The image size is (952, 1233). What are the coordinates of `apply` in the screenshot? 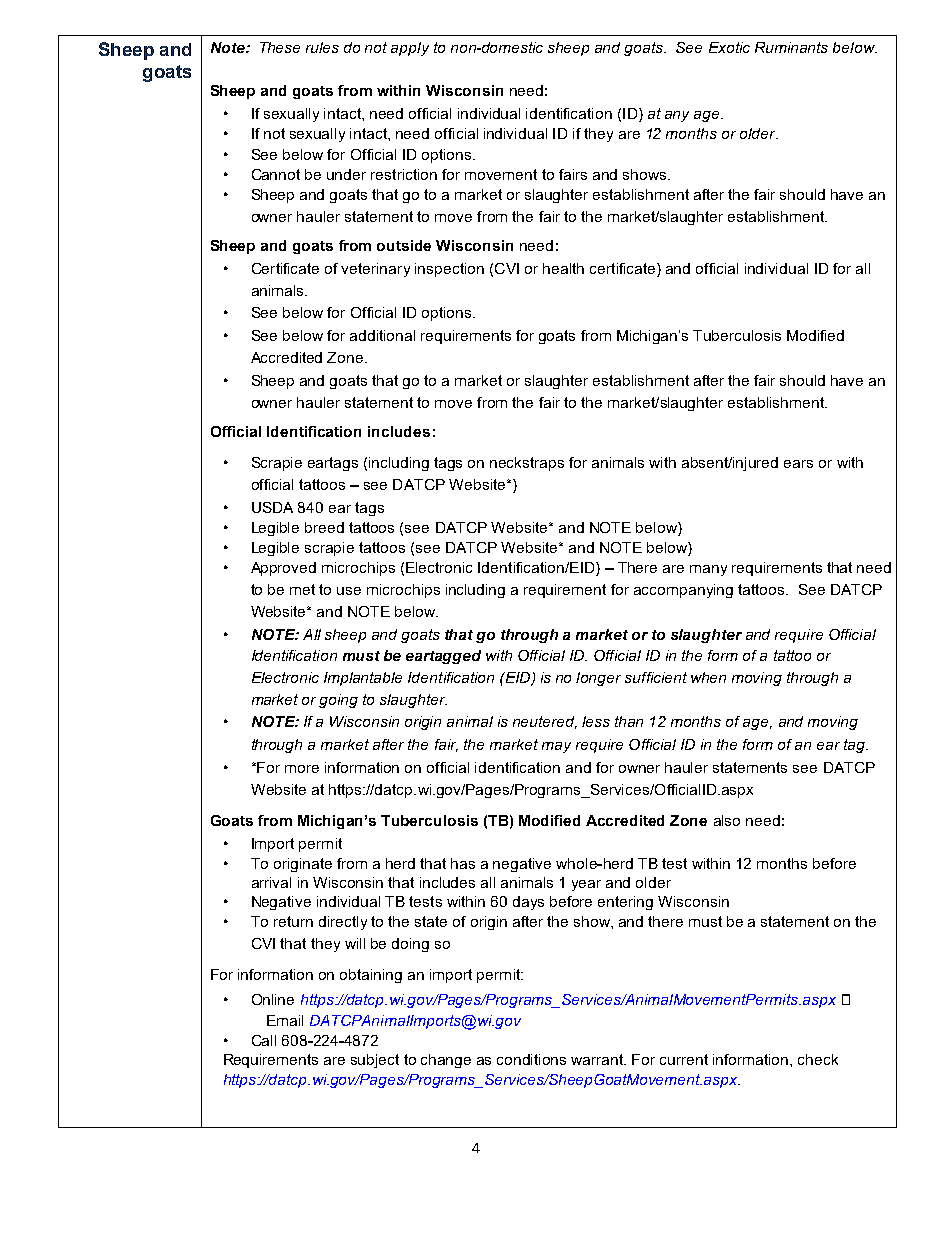 It's located at (410, 49).
